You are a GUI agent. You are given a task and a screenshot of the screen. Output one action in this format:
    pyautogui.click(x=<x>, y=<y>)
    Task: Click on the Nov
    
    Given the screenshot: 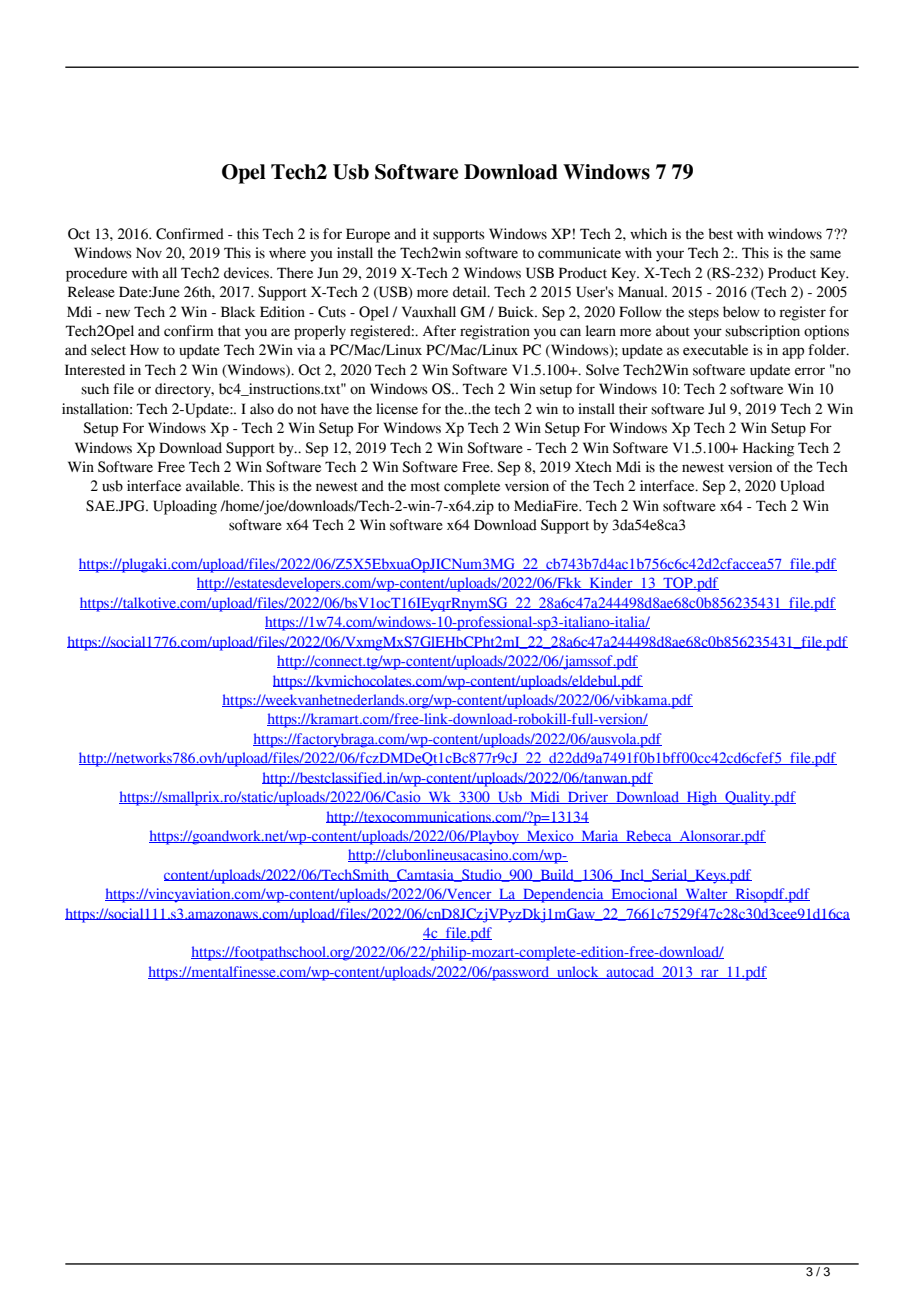 What is the action you would take?
    pyautogui.click(x=149, y=253)
